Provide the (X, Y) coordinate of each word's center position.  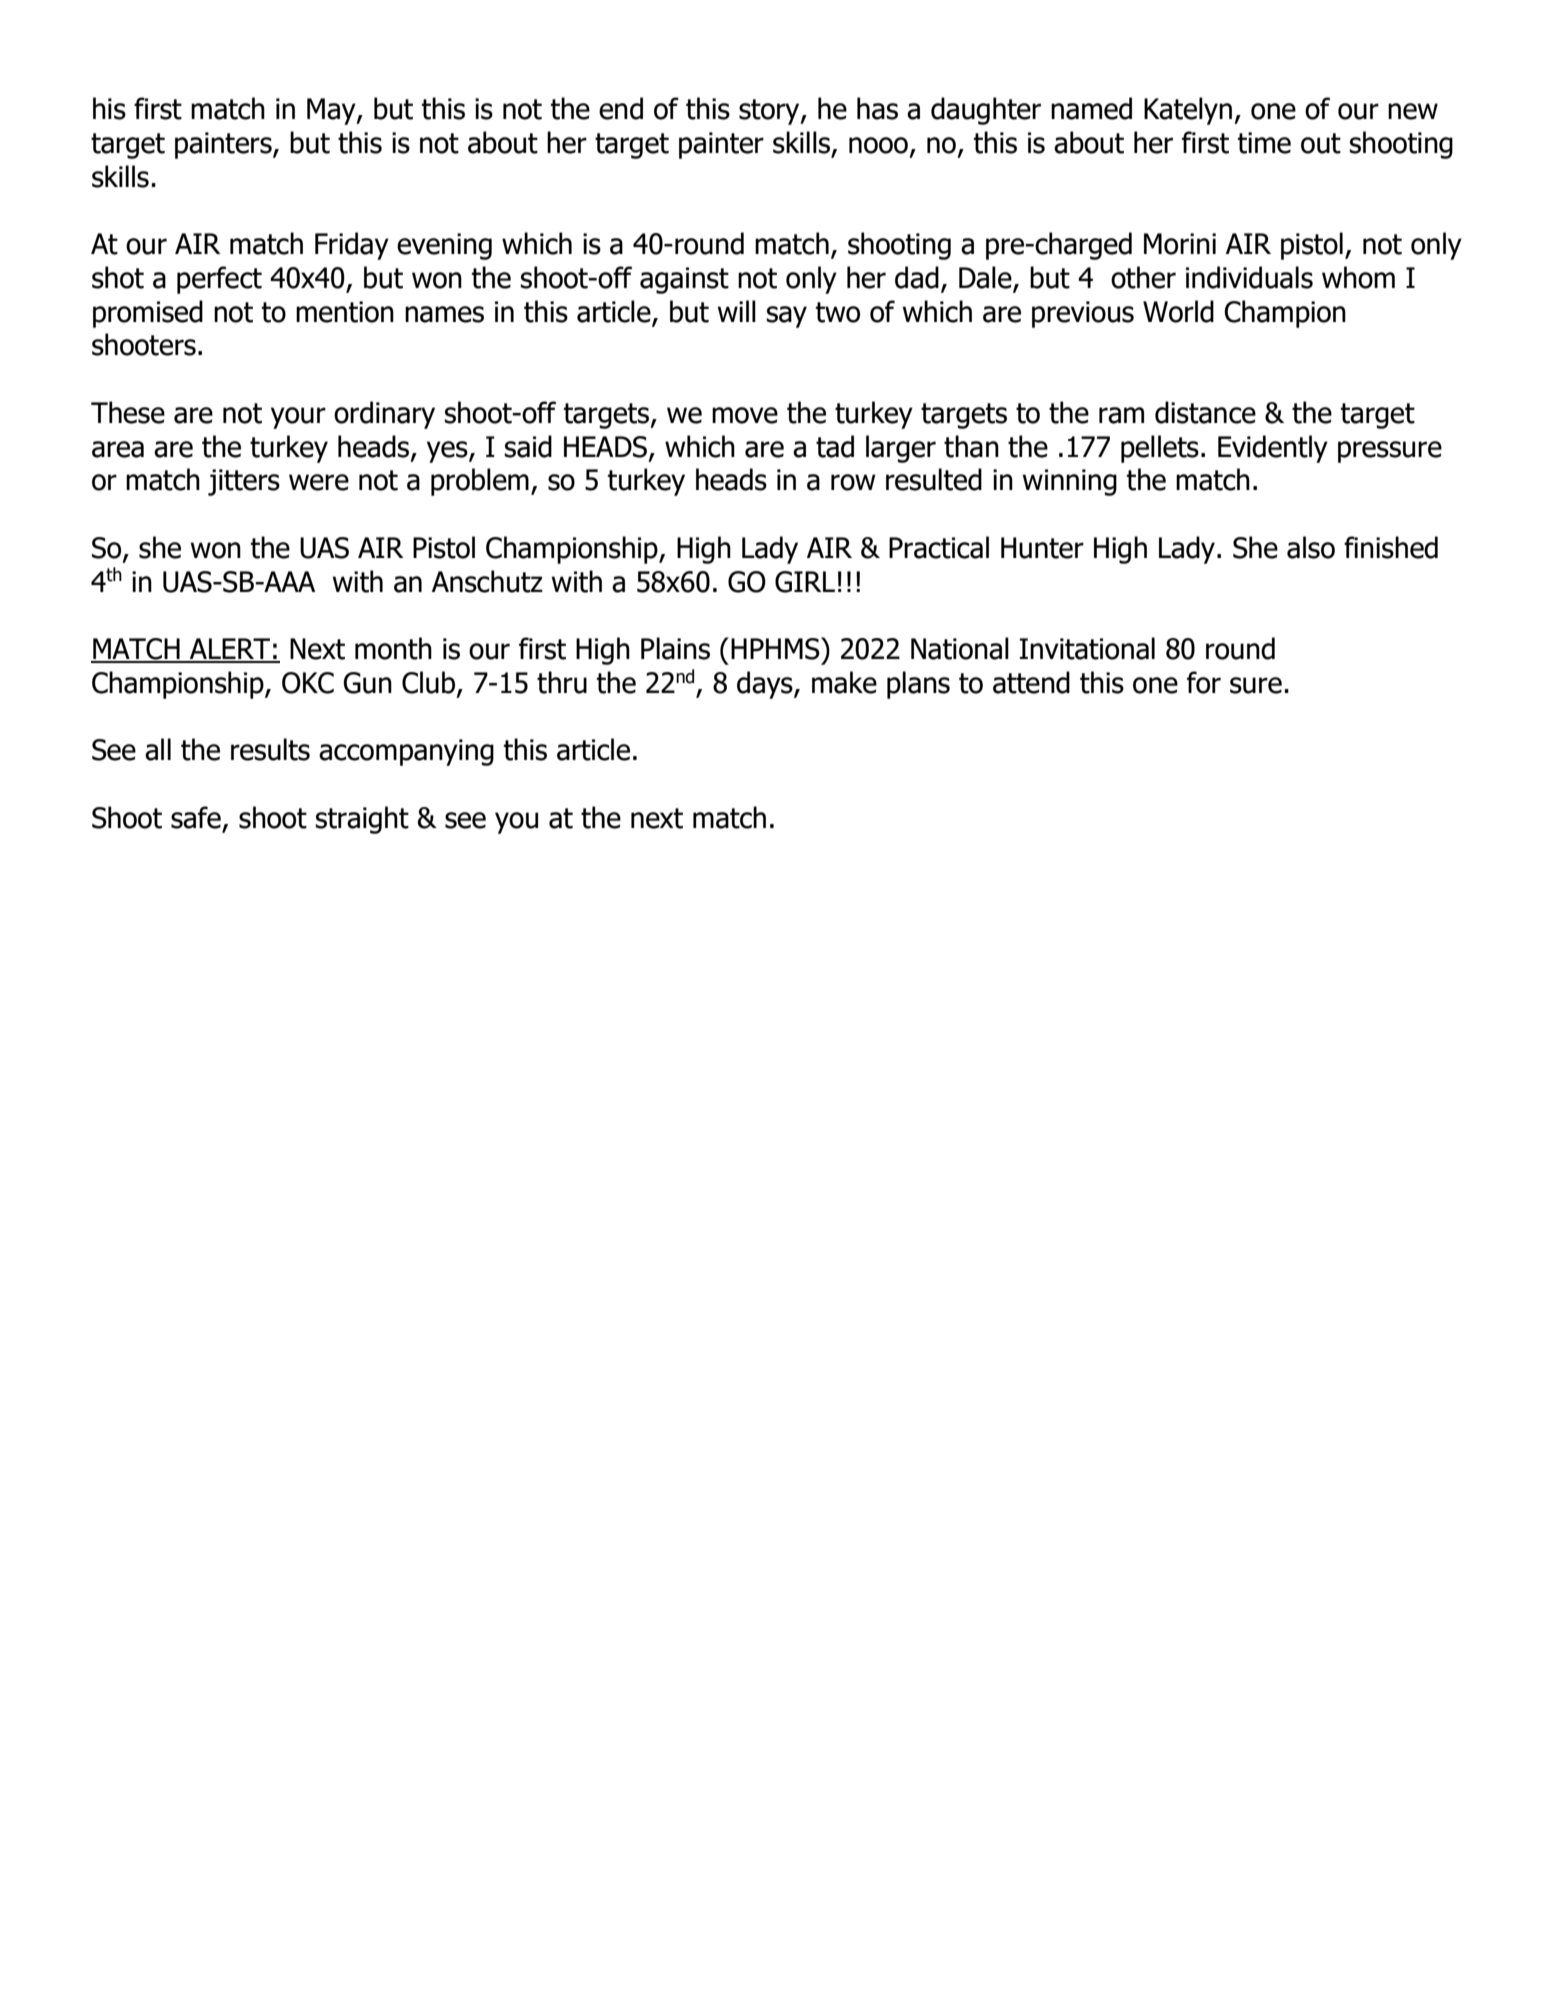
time (1264, 143)
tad (835, 446)
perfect (219, 280)
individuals (1249, 277)
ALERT (230, 650)
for (1204, 682)
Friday (352, 246)
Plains (675, 648)
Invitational (1087, 648)
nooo (878, 145)
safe (196, 817)
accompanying (406, 752)
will (736, 311)
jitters (244, 482)
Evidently (1273, 449)
